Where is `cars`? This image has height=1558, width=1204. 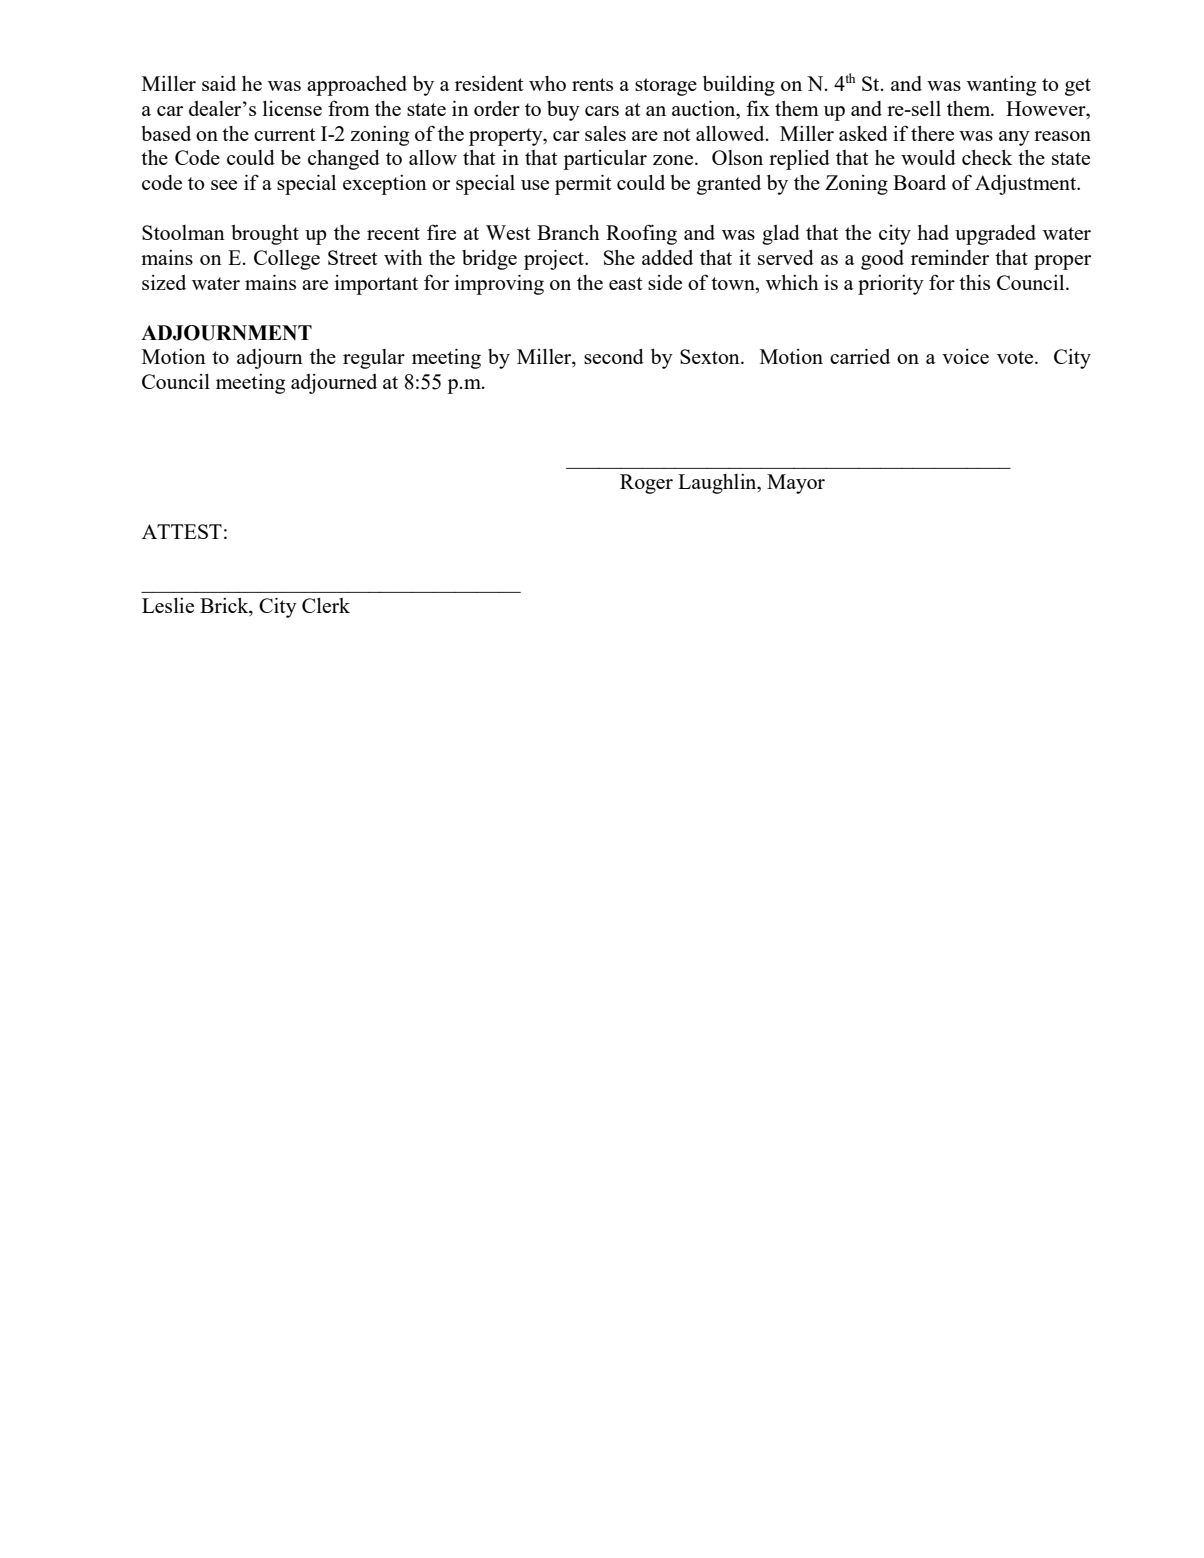
cars is located at coordinates (602, 111).
